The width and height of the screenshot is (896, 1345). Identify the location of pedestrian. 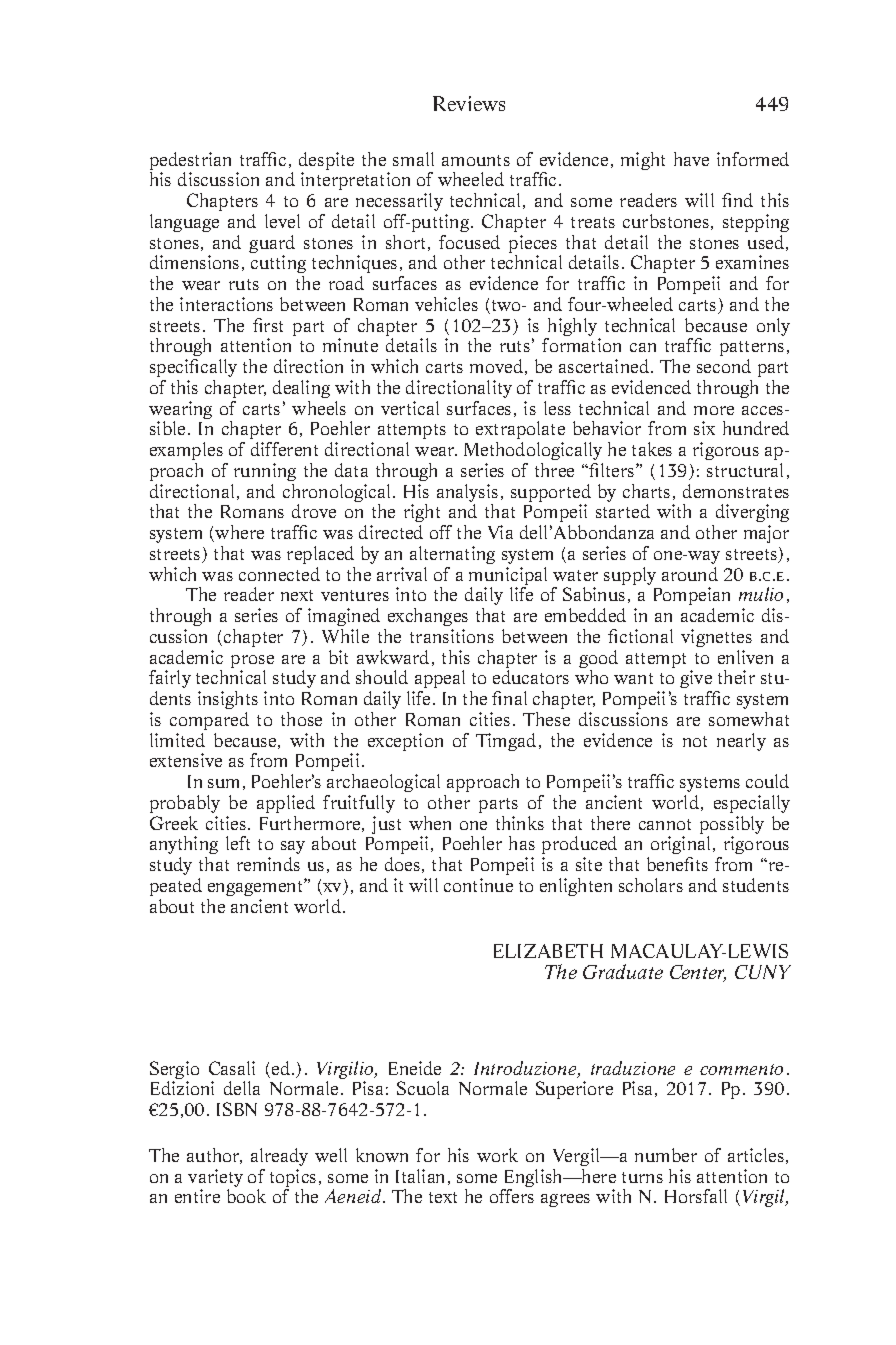
(190, 162).
